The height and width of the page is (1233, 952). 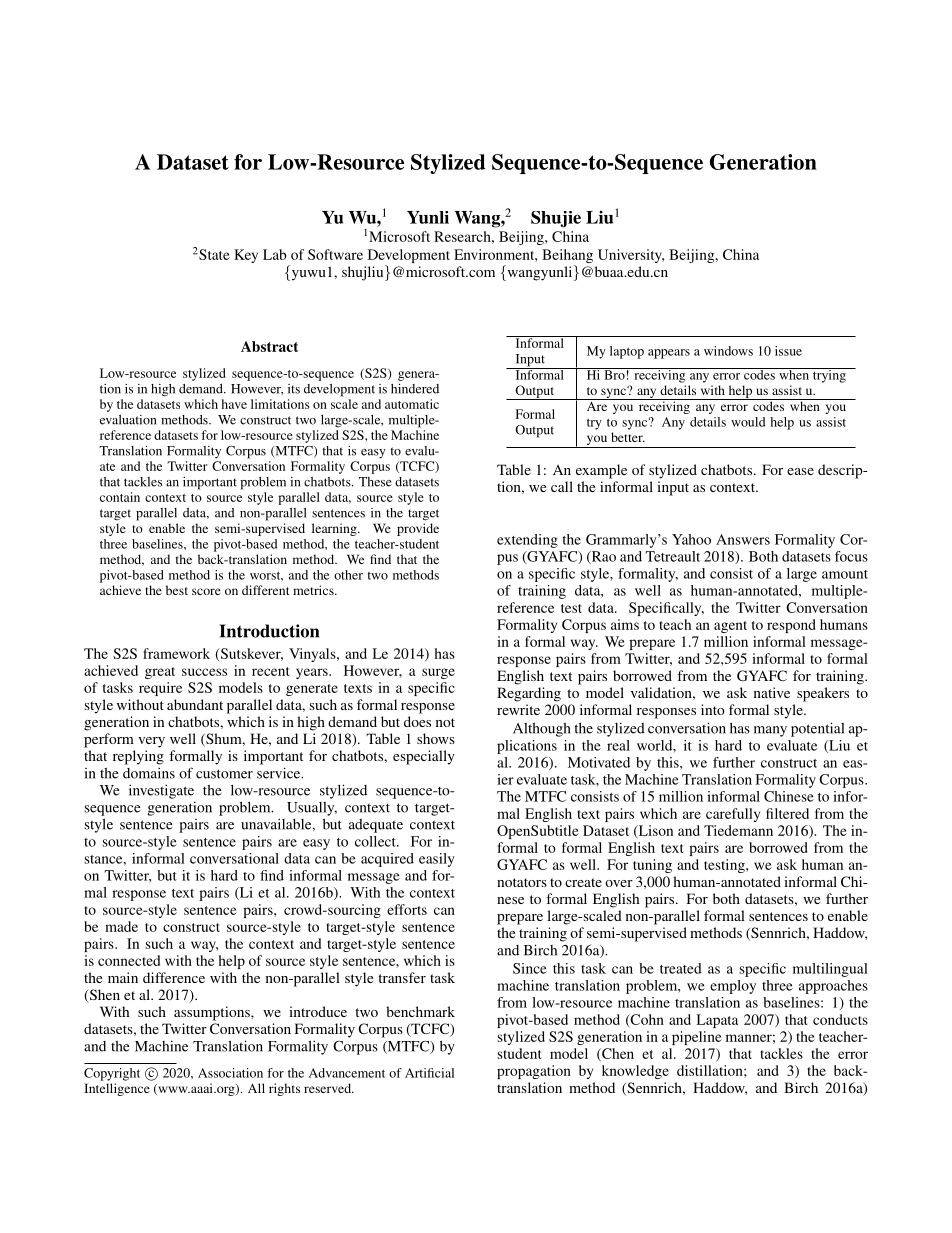 I want to click on Software, so click(x=335, y=254).
